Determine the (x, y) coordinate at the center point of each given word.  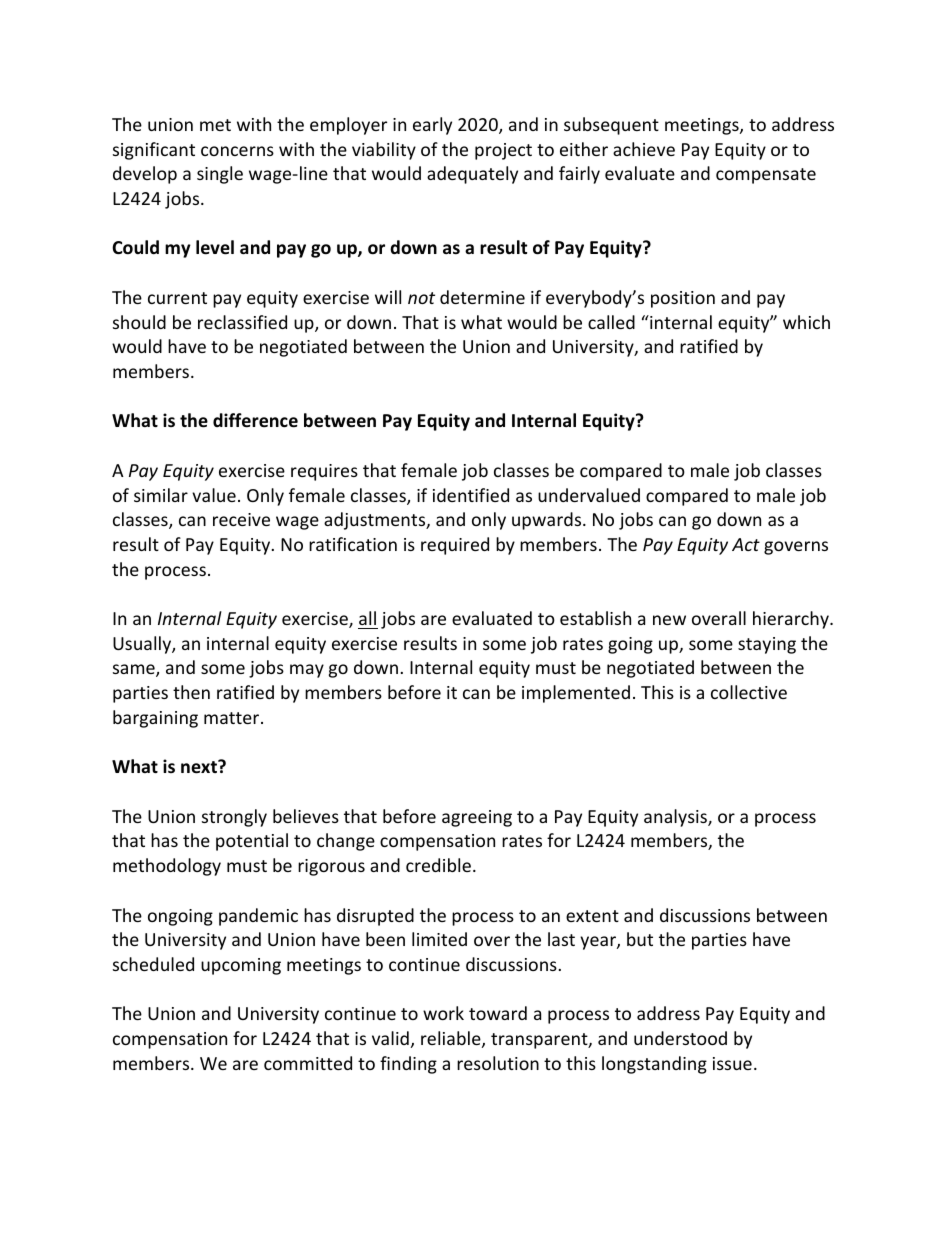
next (200, 767)
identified (471, 495)
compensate (766, 176)
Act (746, 544)
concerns (237, 151)
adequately (472, 175)
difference (255, 420)
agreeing (477, 818)
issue (732, 1063)
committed (308, 1063)
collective (749, 692)
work (443, 1013)
